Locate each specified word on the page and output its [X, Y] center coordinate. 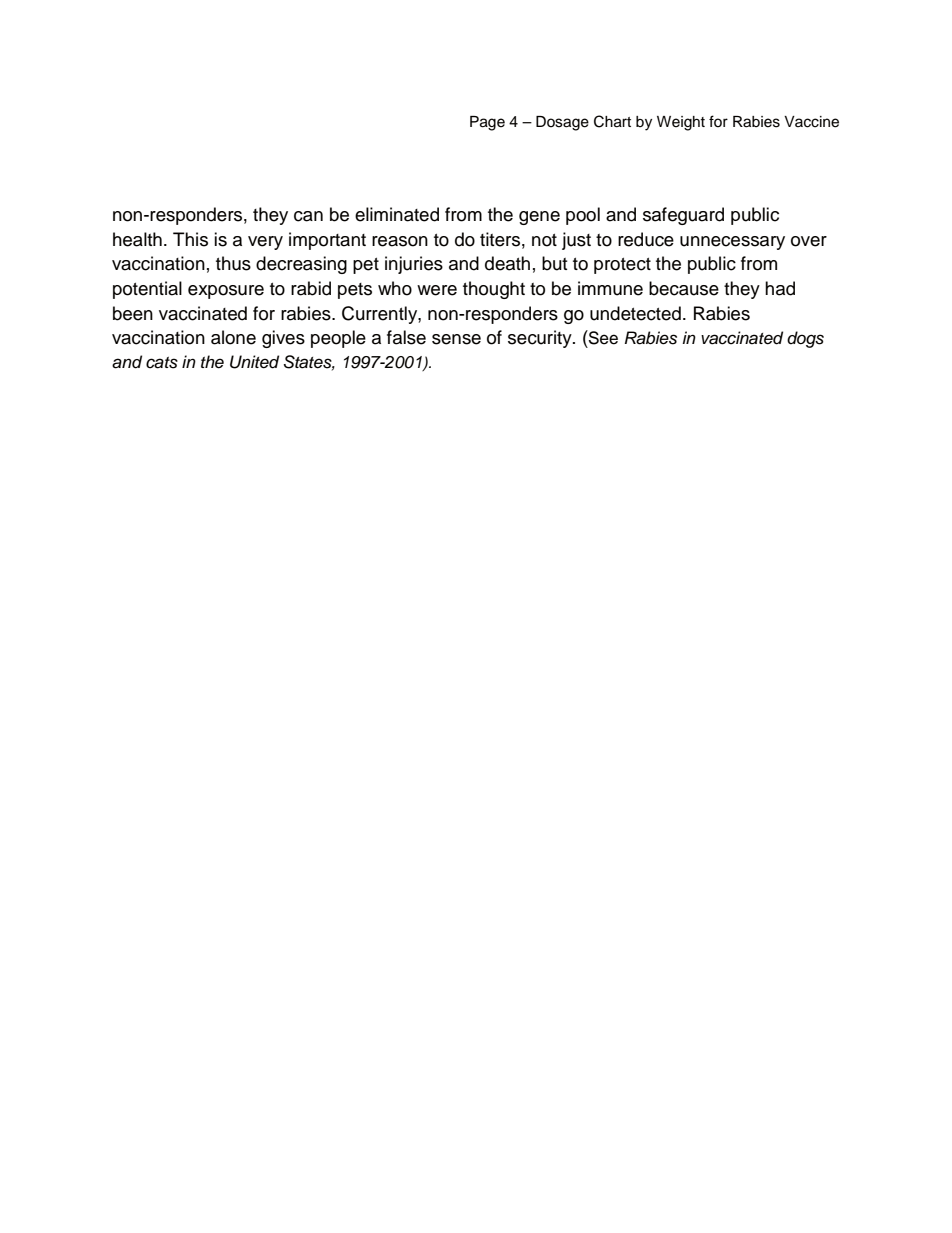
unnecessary [732, 243]
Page [487, 123]
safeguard [683, 216]
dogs [805, 339]
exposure [226, 292]
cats [162, 363]
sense [456, 339]
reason [400, 241]
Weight [681, 123]
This [190, 239]
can [308, 216]
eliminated [397, 214]
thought [494, 290]
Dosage [562, 123]
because [684, 288]
